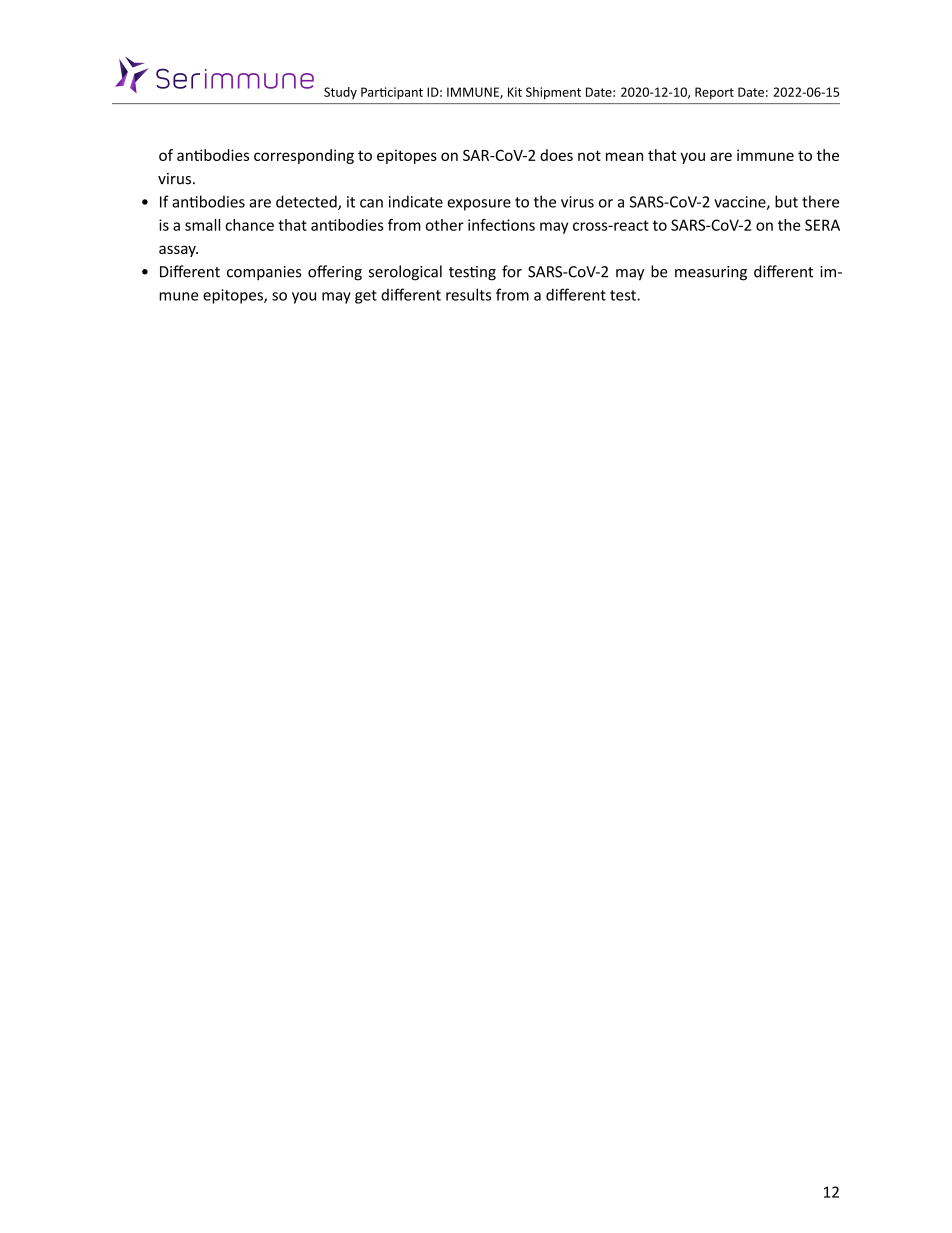 The height and width of the page is (1233, 952). I want to click on but, so click(786, 201).
